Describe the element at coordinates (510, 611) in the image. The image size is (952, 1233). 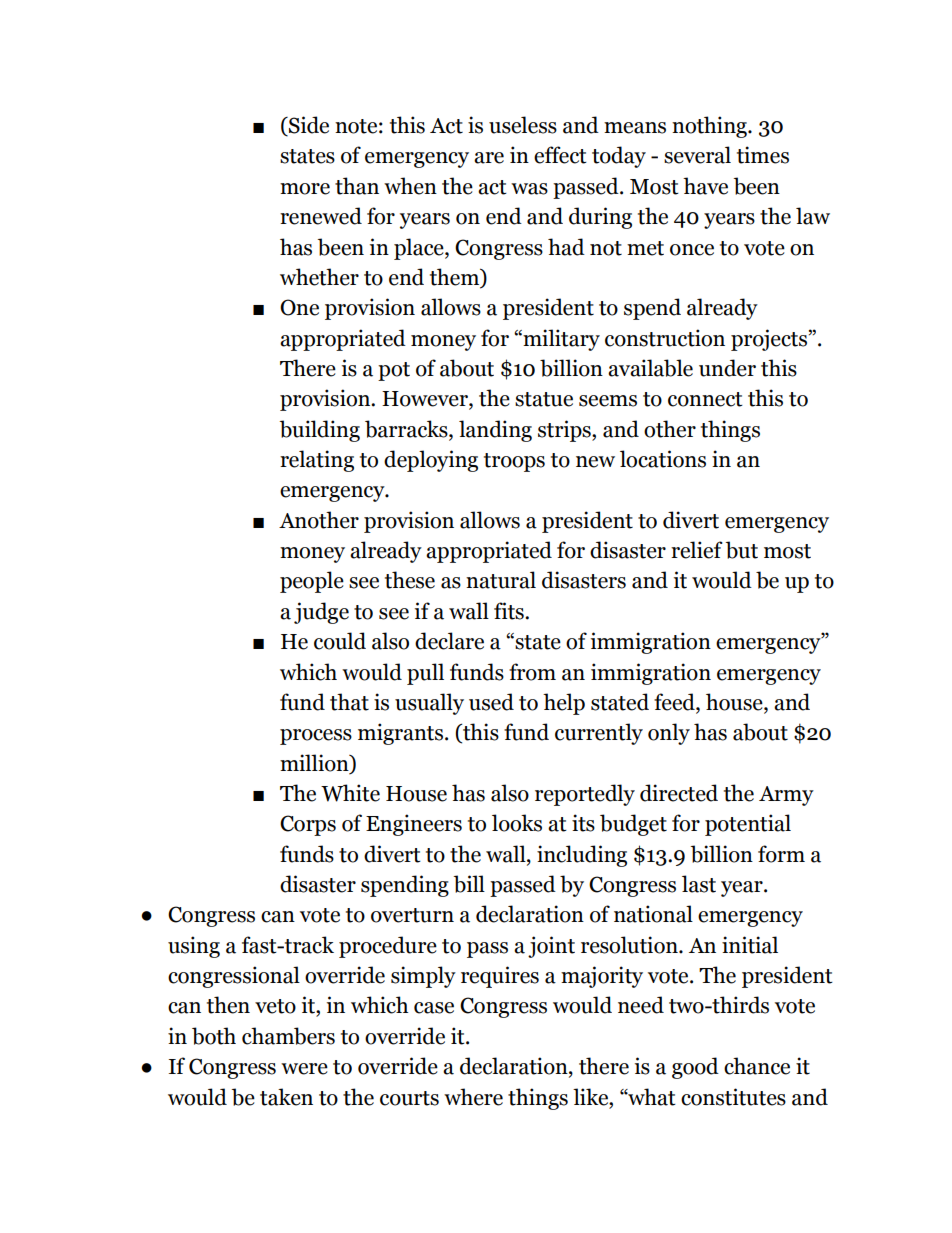
I see `fits` at that location.
